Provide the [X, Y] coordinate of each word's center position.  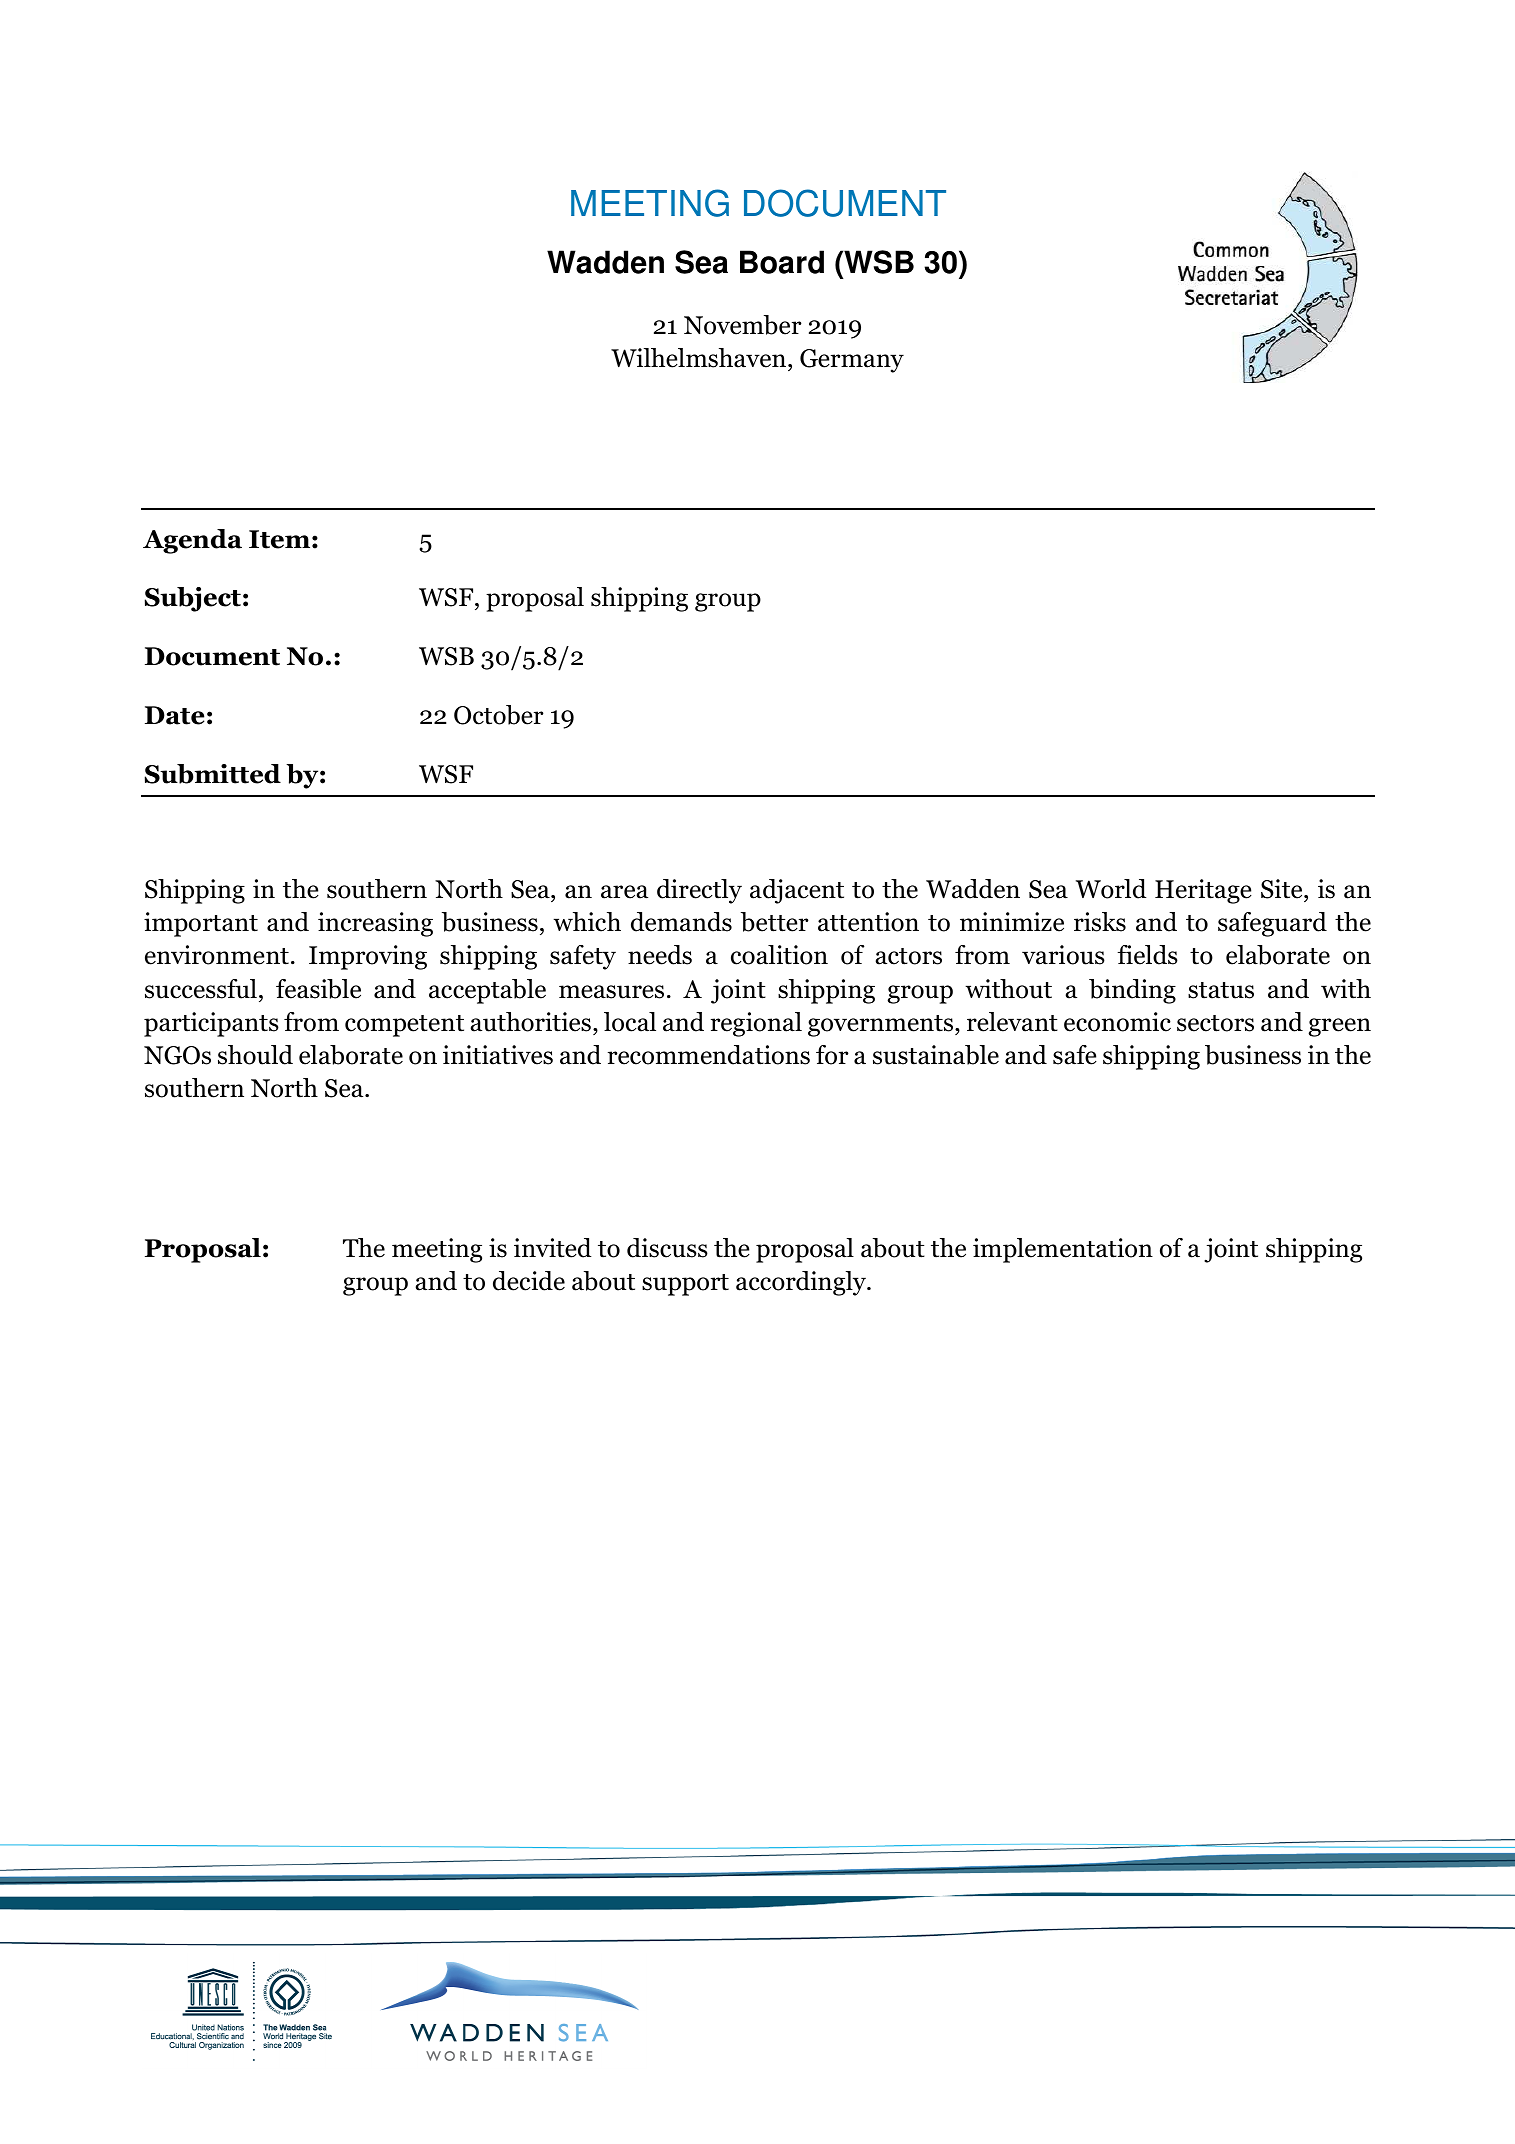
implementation [1063, 1250]
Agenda [192, 541]
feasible [318, 989]
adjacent [797, 891]
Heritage [1203, 891]
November [743, 325]
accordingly [802, 1283]
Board [782, 262]
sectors [1215, 1023]
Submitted [213, 774]
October [499, 715]
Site [1283, 889]
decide [529, 1281]
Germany [852, 361]
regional [756, 1024]
